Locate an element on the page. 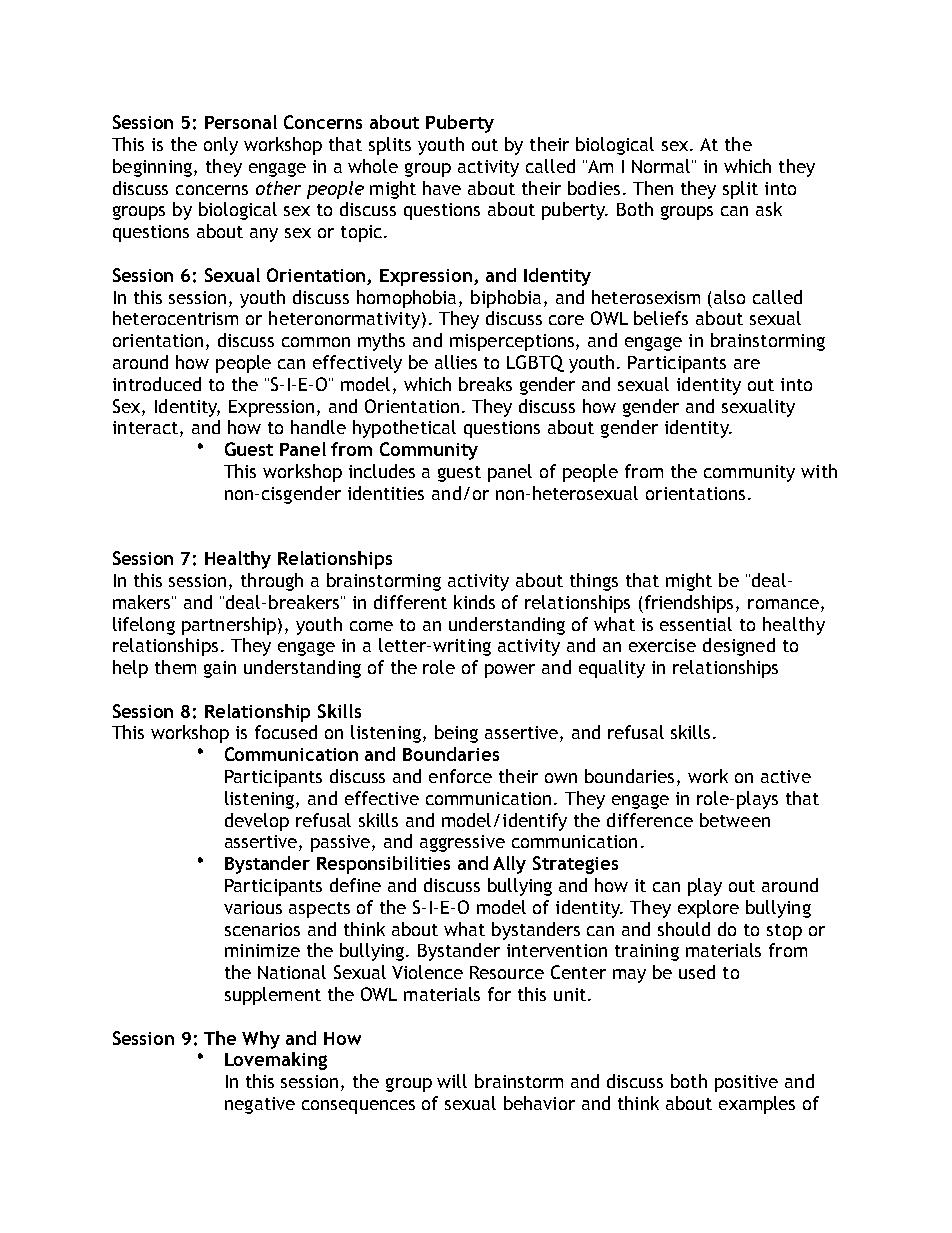  interact is located at coordinates (147, 429).
